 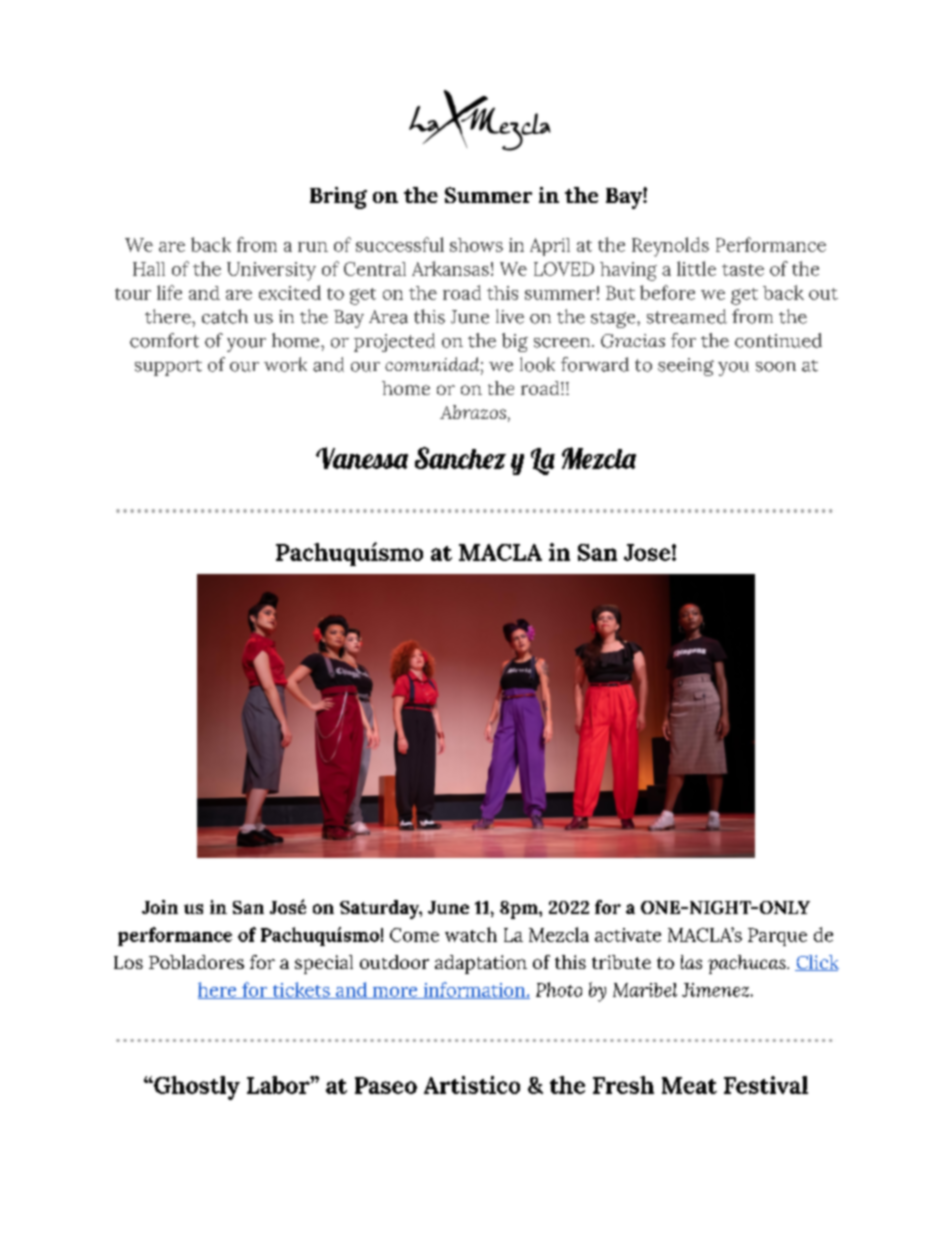 I want to click on Ghostly, so click(x=196, y=1088).
